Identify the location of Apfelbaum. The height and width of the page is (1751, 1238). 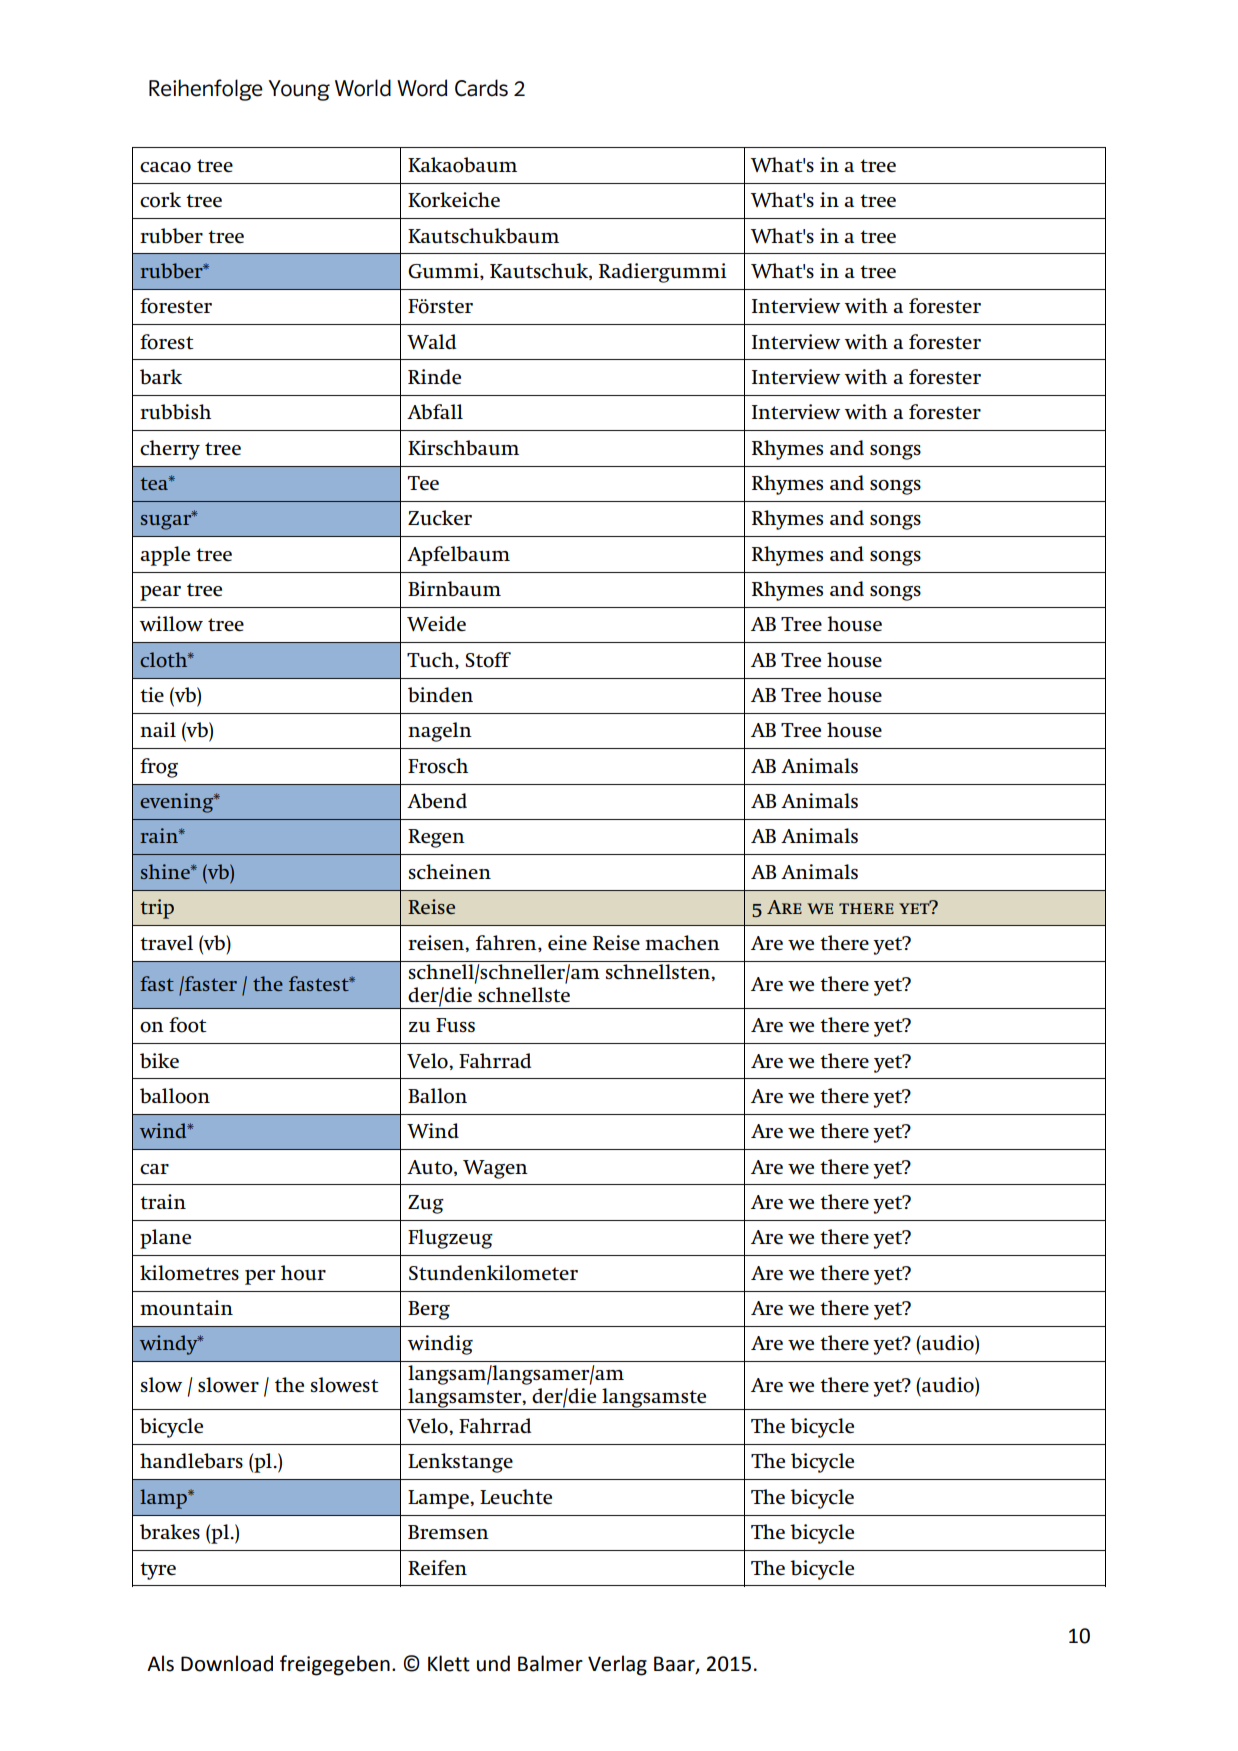
(458, 556).
